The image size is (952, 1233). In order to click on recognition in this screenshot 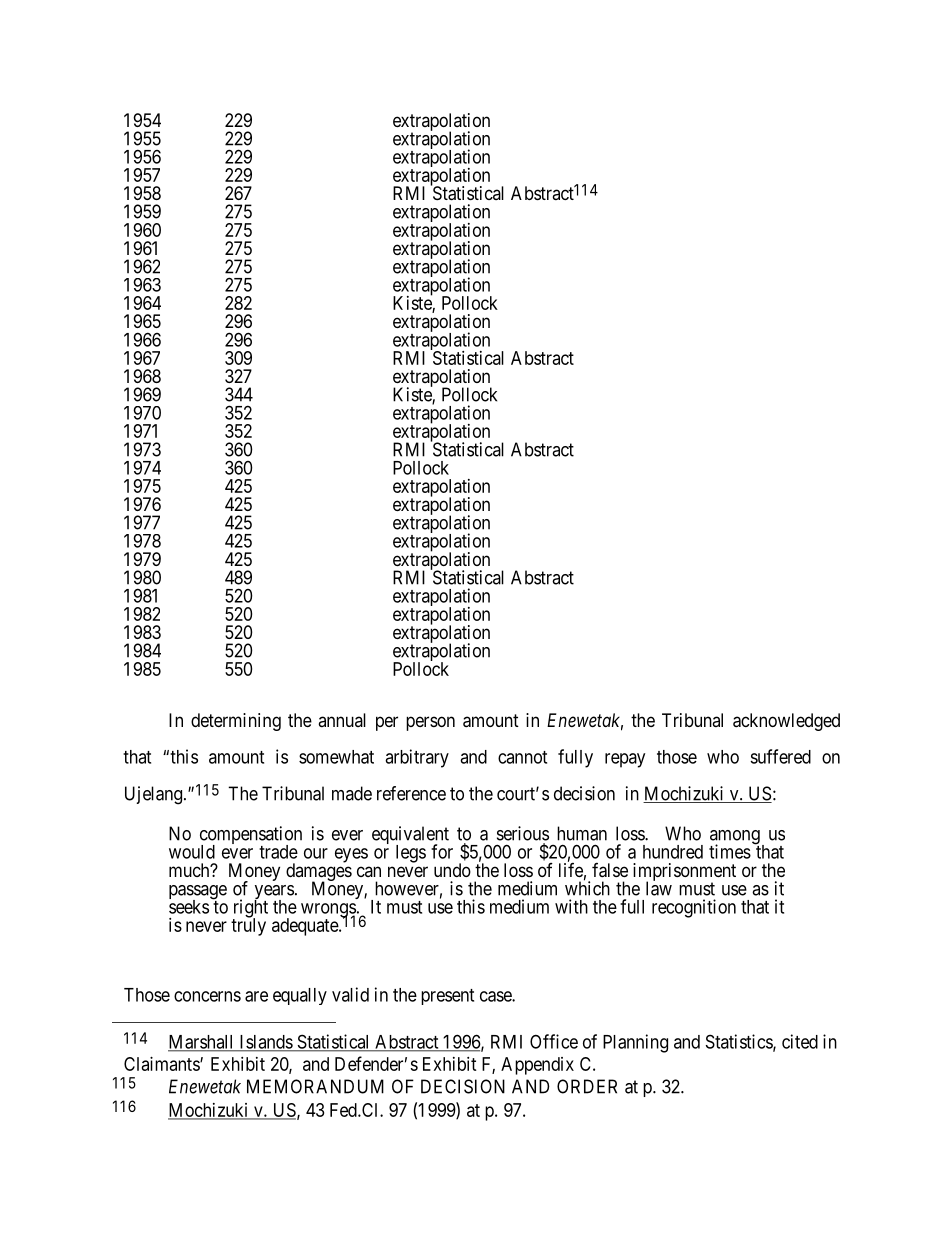, I will do `click(694, 908)`.
